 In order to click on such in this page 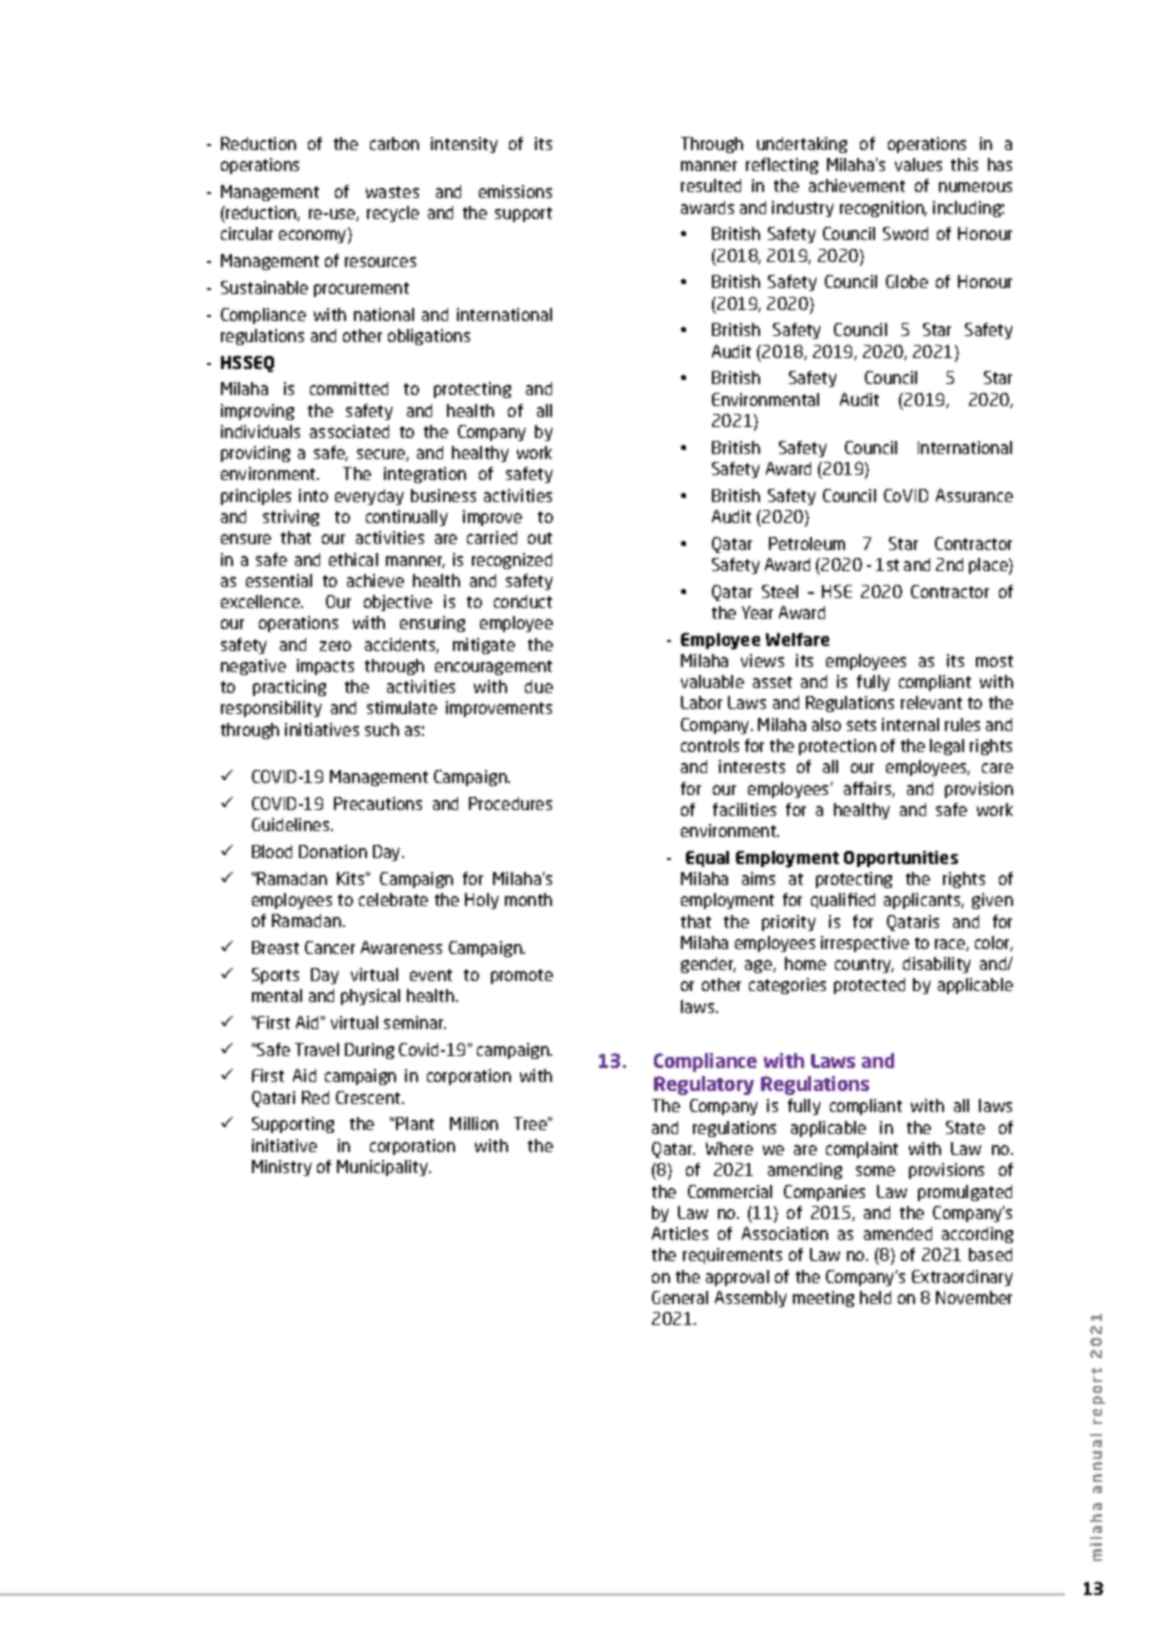, I will do `click(382, 729)`.
